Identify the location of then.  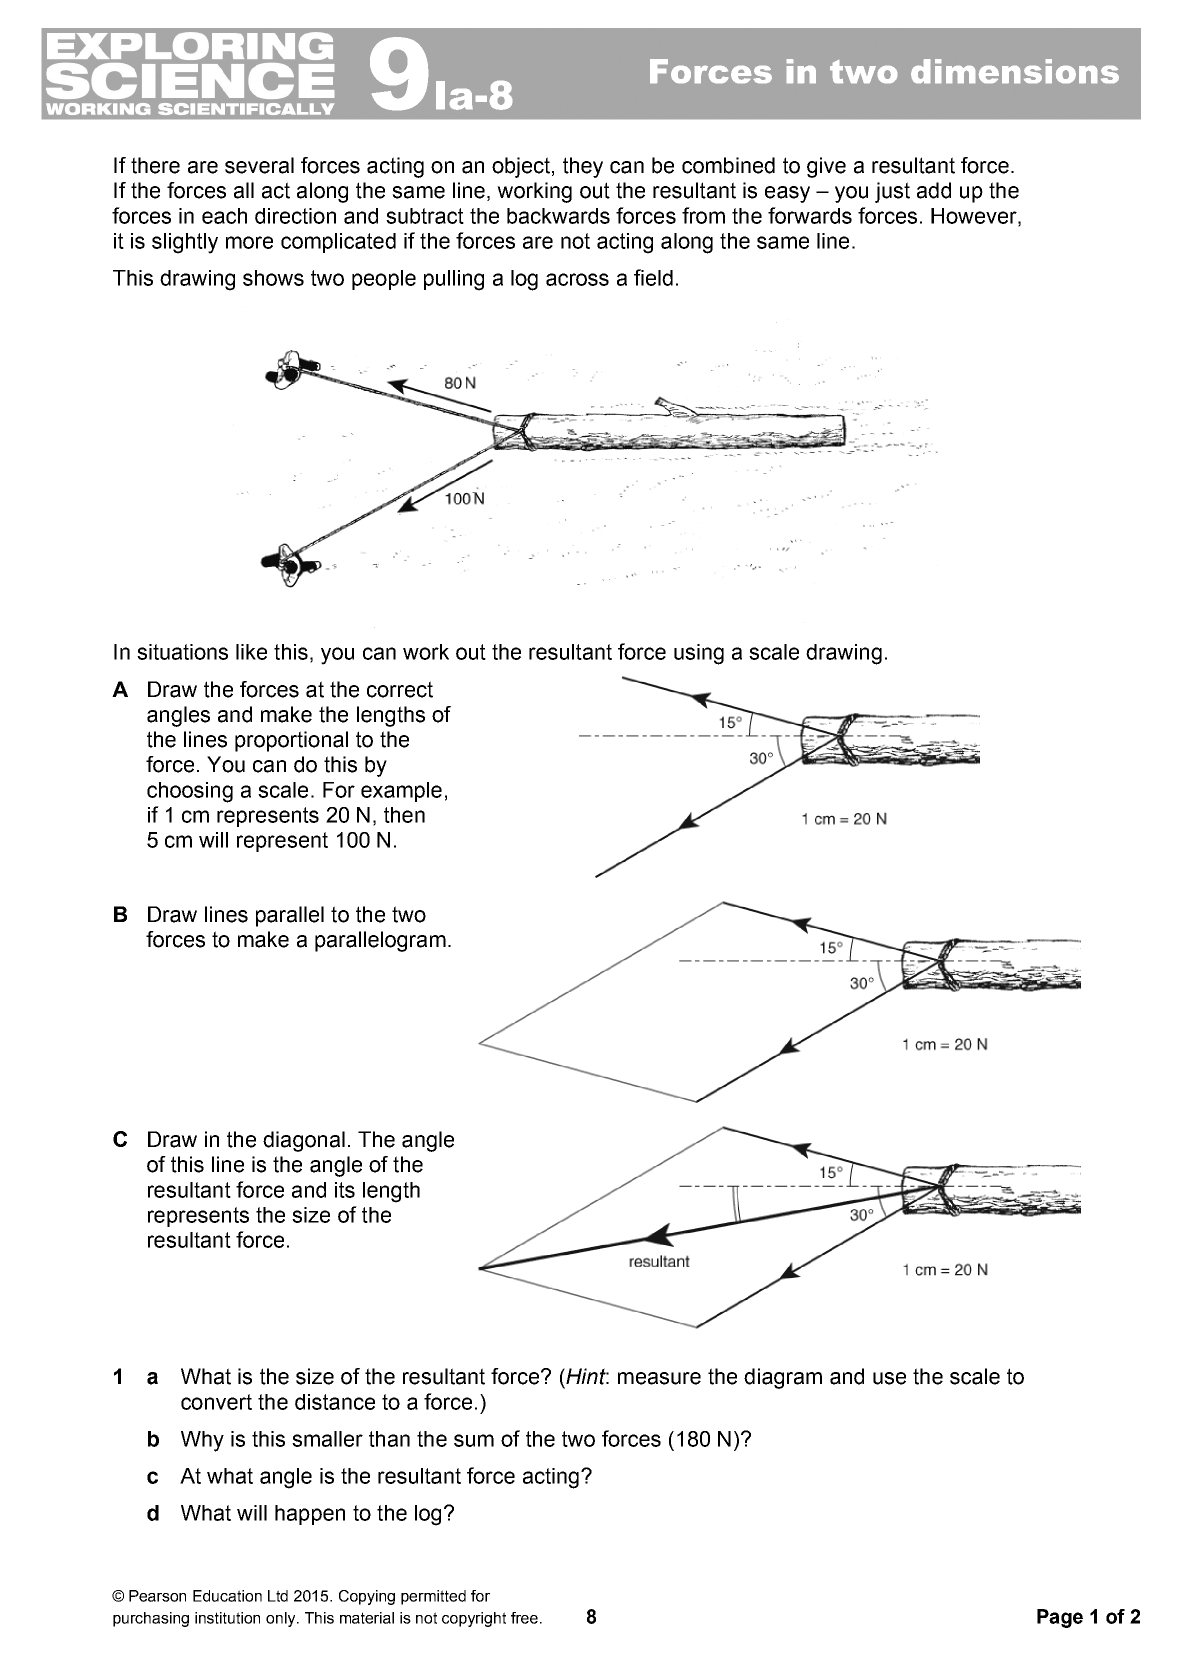
(404, 815).
